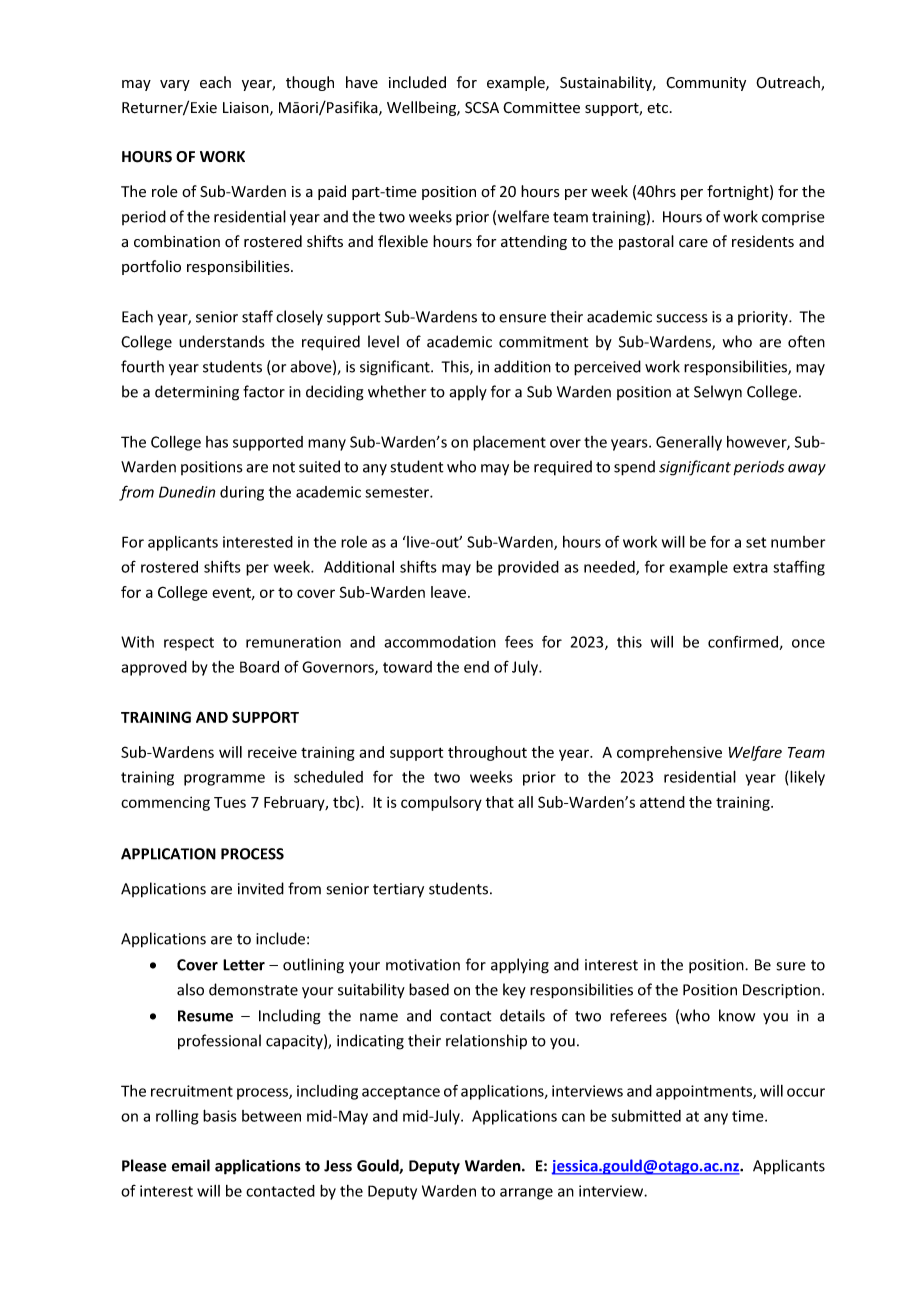  What do you see at coordinates (500, 802) in the document?
I see `that` at bounding box center [500, 802].
